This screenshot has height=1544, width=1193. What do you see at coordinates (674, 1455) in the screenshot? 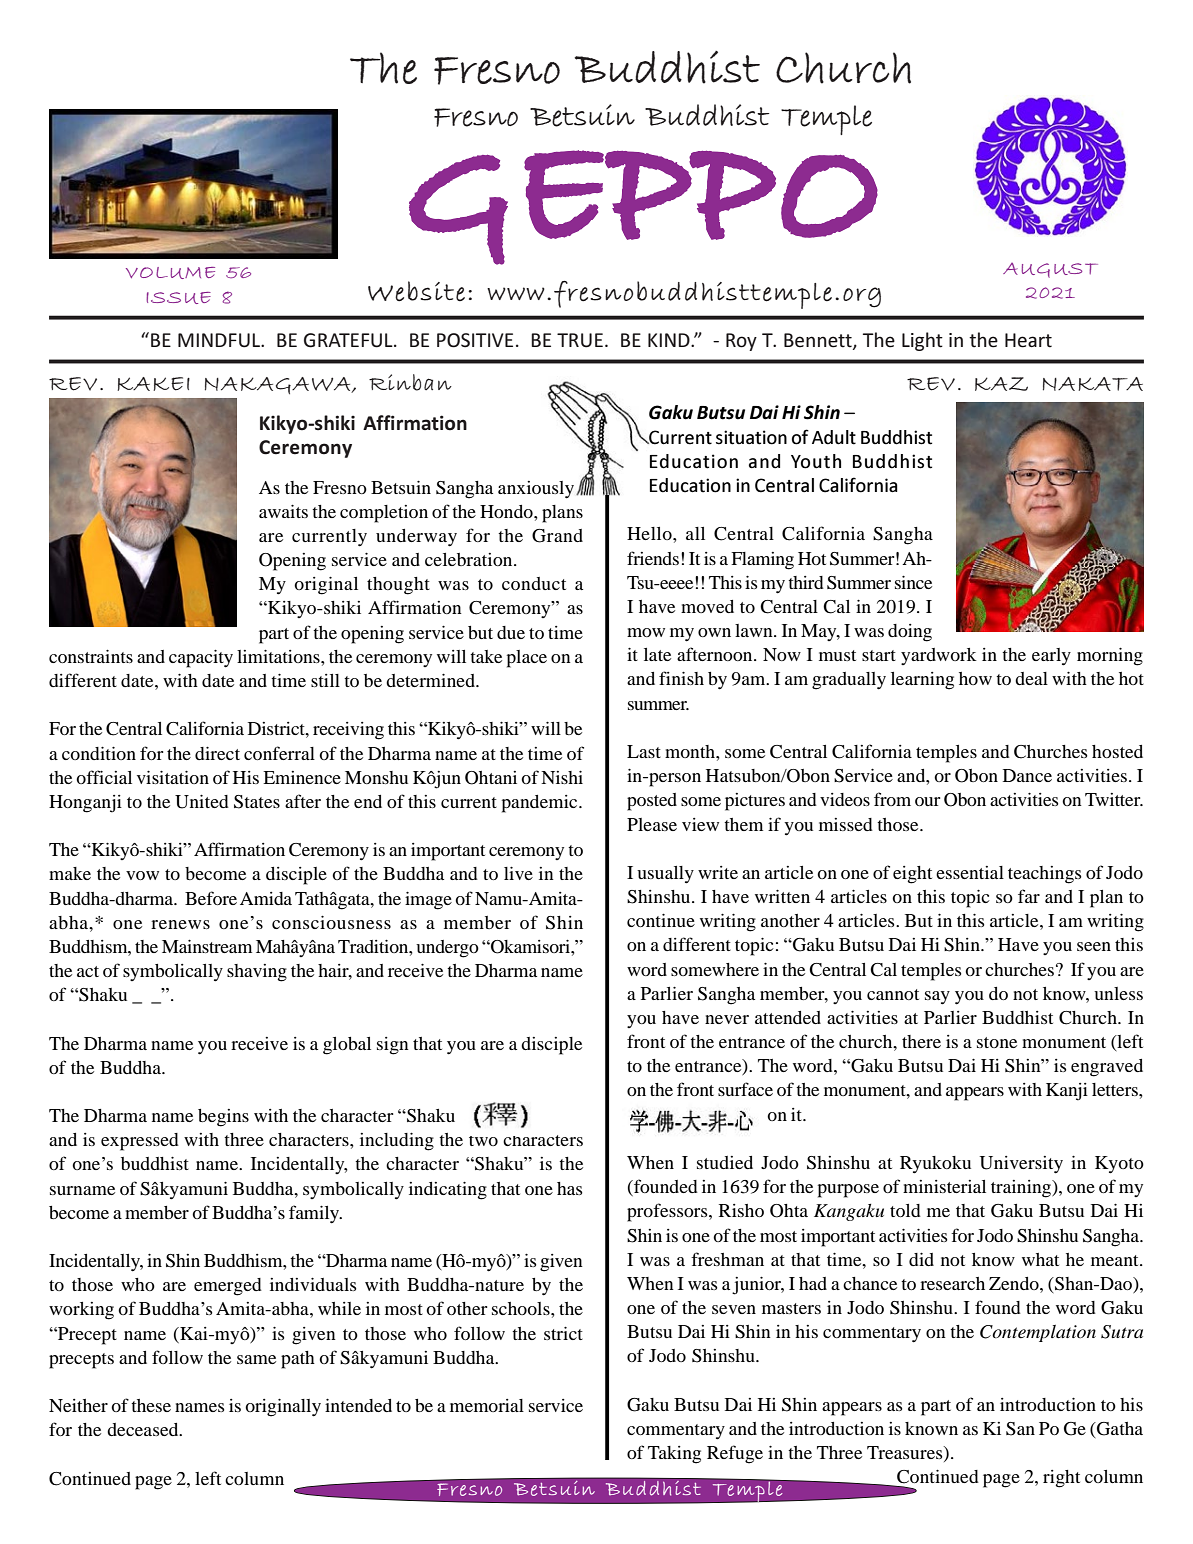
I see `Taking` at bounding box center [674, 1455].
